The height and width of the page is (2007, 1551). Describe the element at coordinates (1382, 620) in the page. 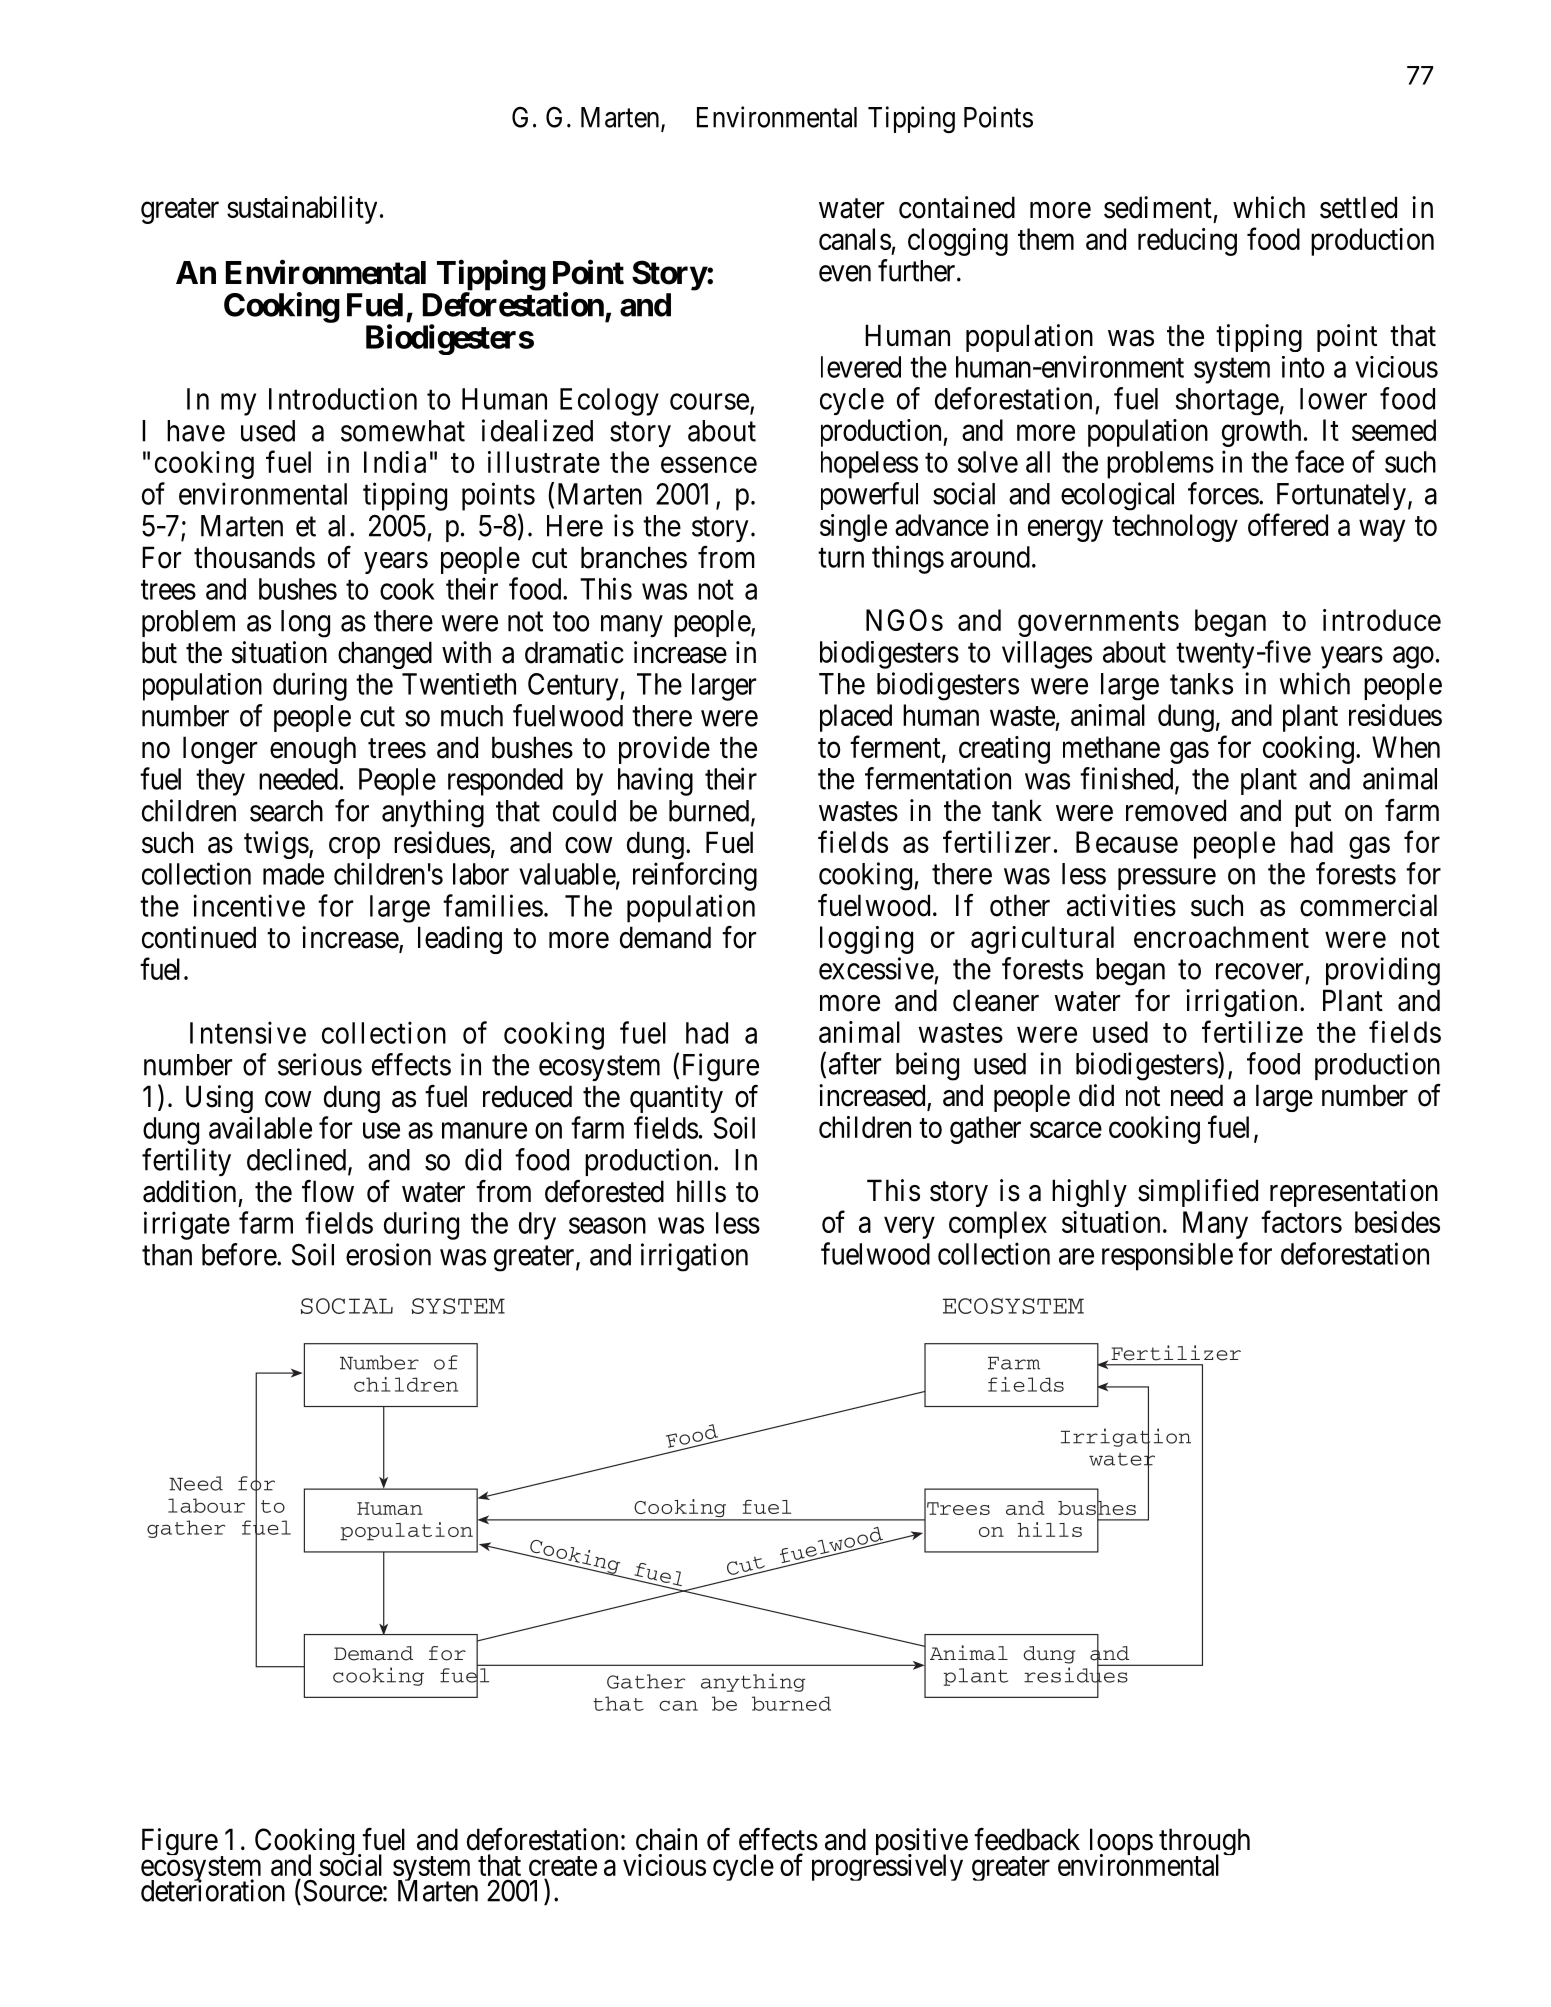

I see `introduce` at that location.
